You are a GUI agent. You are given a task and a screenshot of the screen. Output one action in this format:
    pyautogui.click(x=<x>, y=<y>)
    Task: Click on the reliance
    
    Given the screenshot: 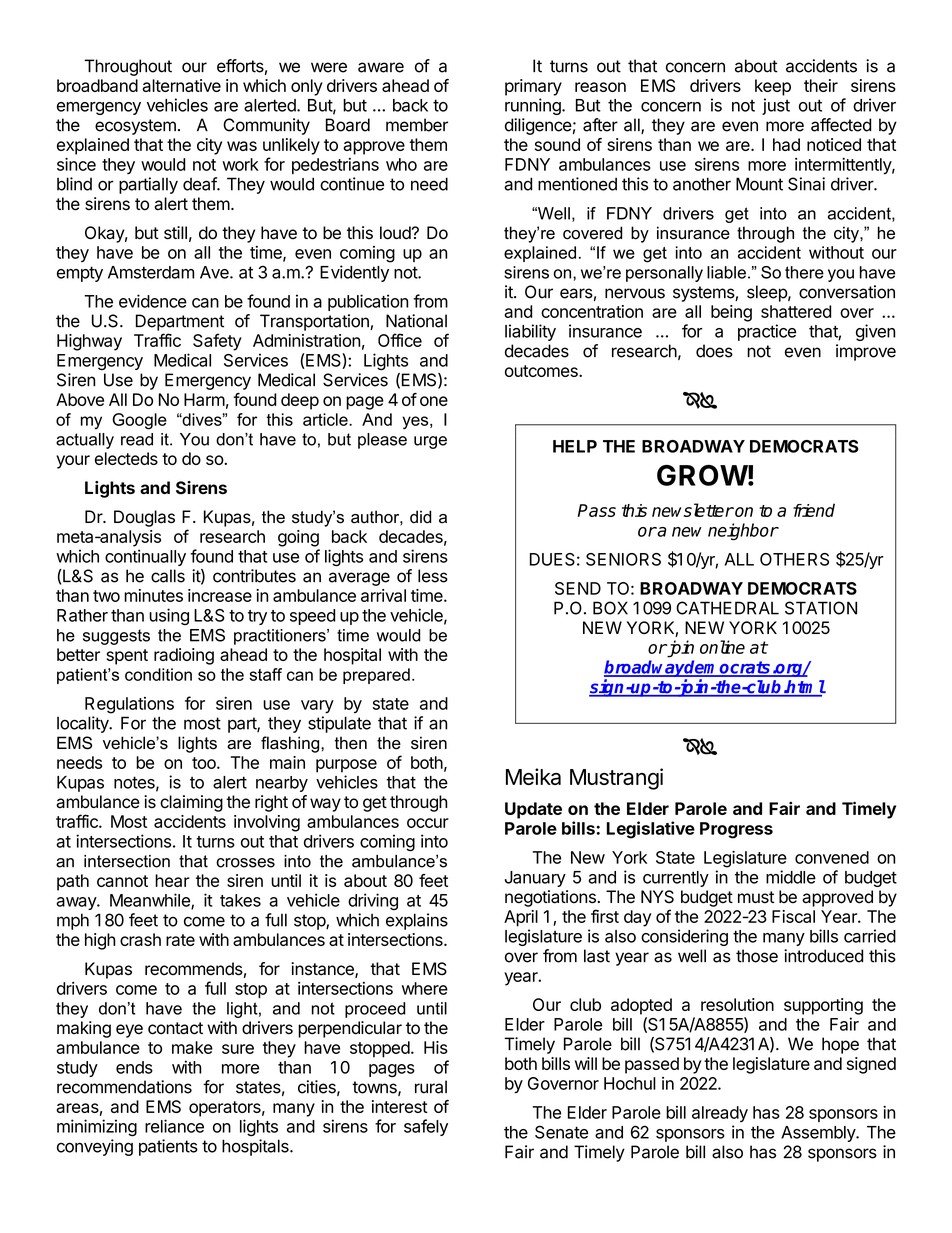 What is the action you would take?
    pyautogui.click(x=174, y=1126)
